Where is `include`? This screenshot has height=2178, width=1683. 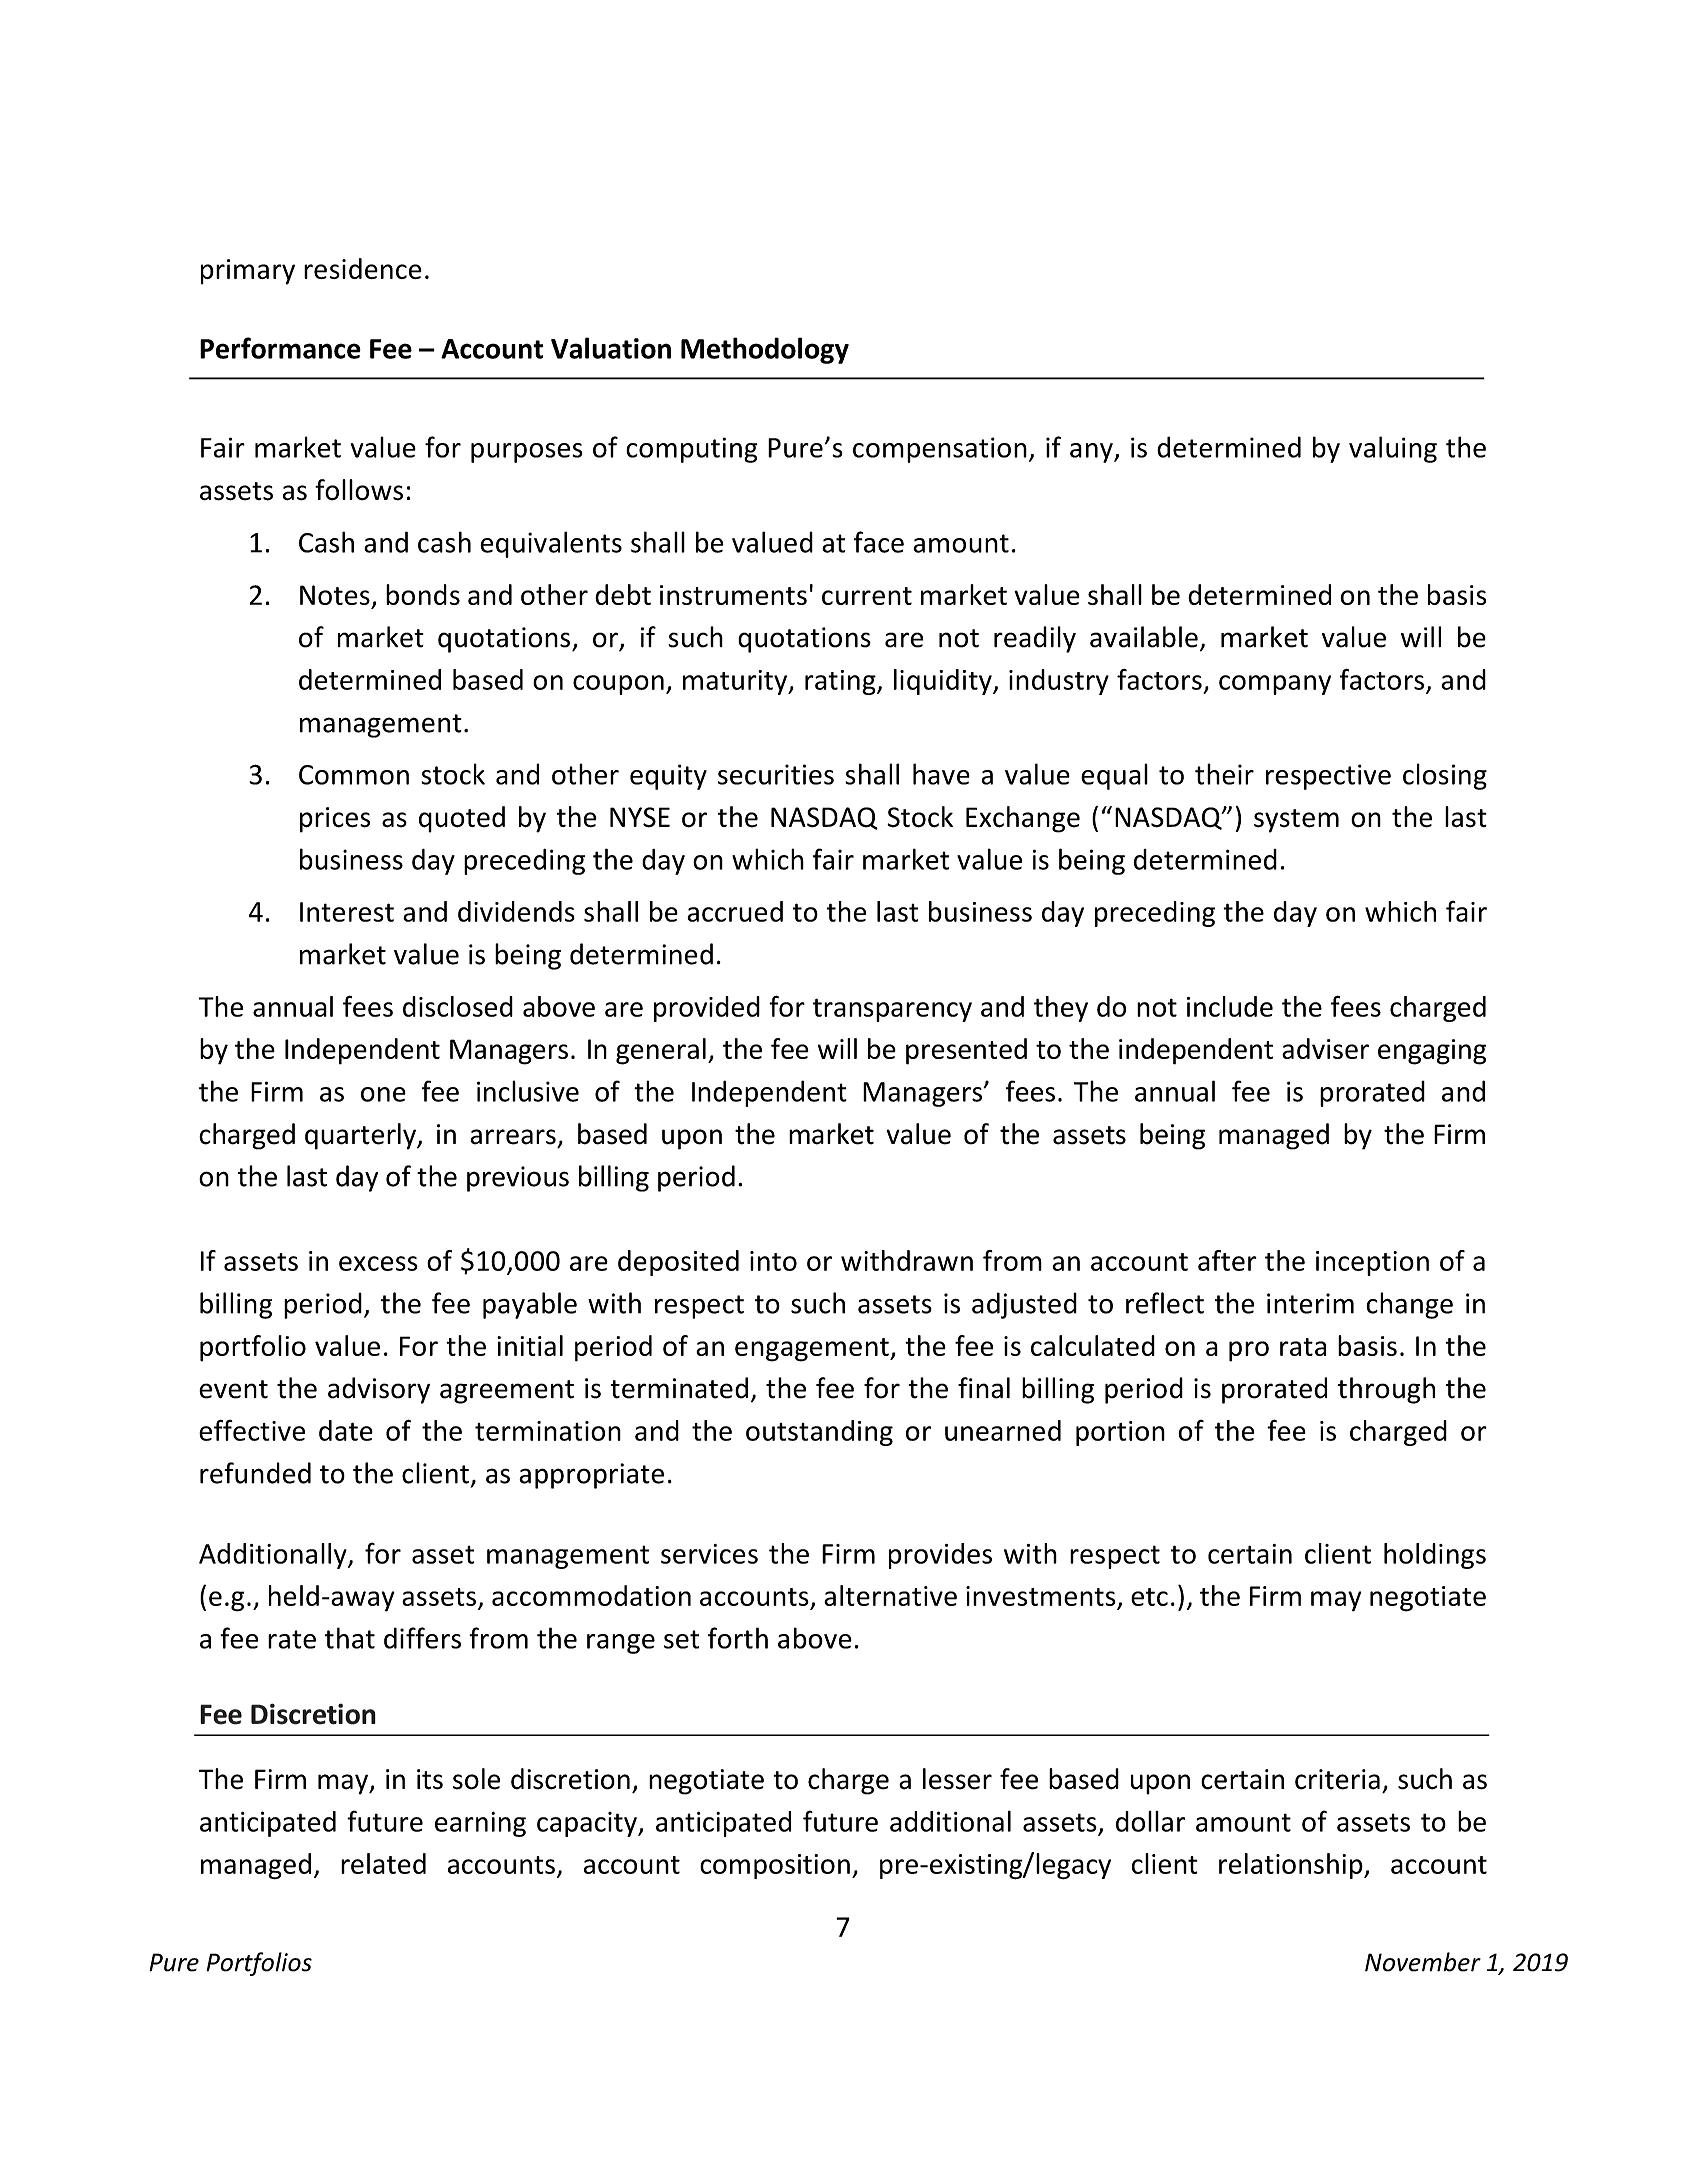 include is located at coordinates (1230, 1006).
